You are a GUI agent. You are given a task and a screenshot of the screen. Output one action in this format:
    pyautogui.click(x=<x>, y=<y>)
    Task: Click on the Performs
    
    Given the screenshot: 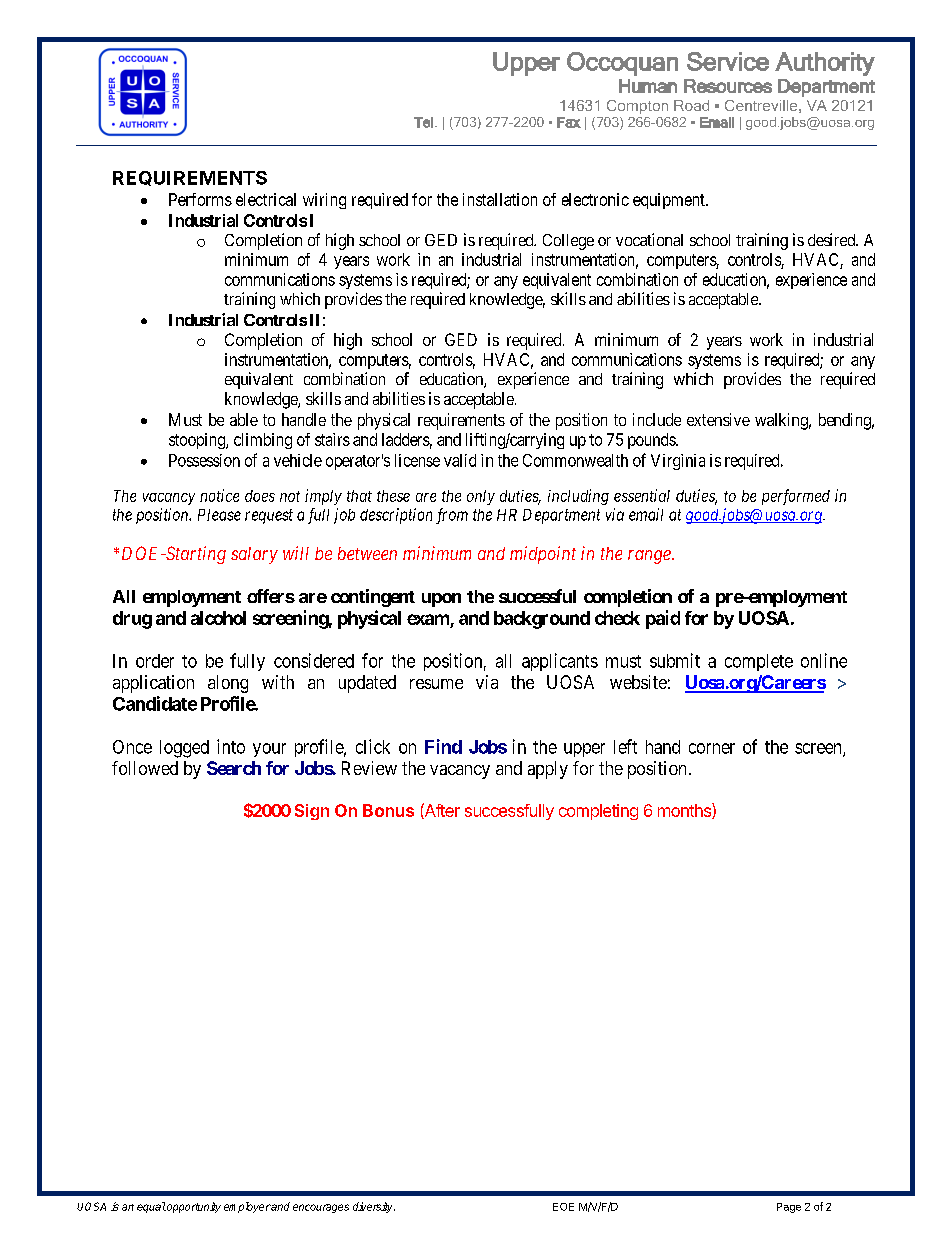 What is the action you would take?
    pyautogui.click(x=200, y=199)
